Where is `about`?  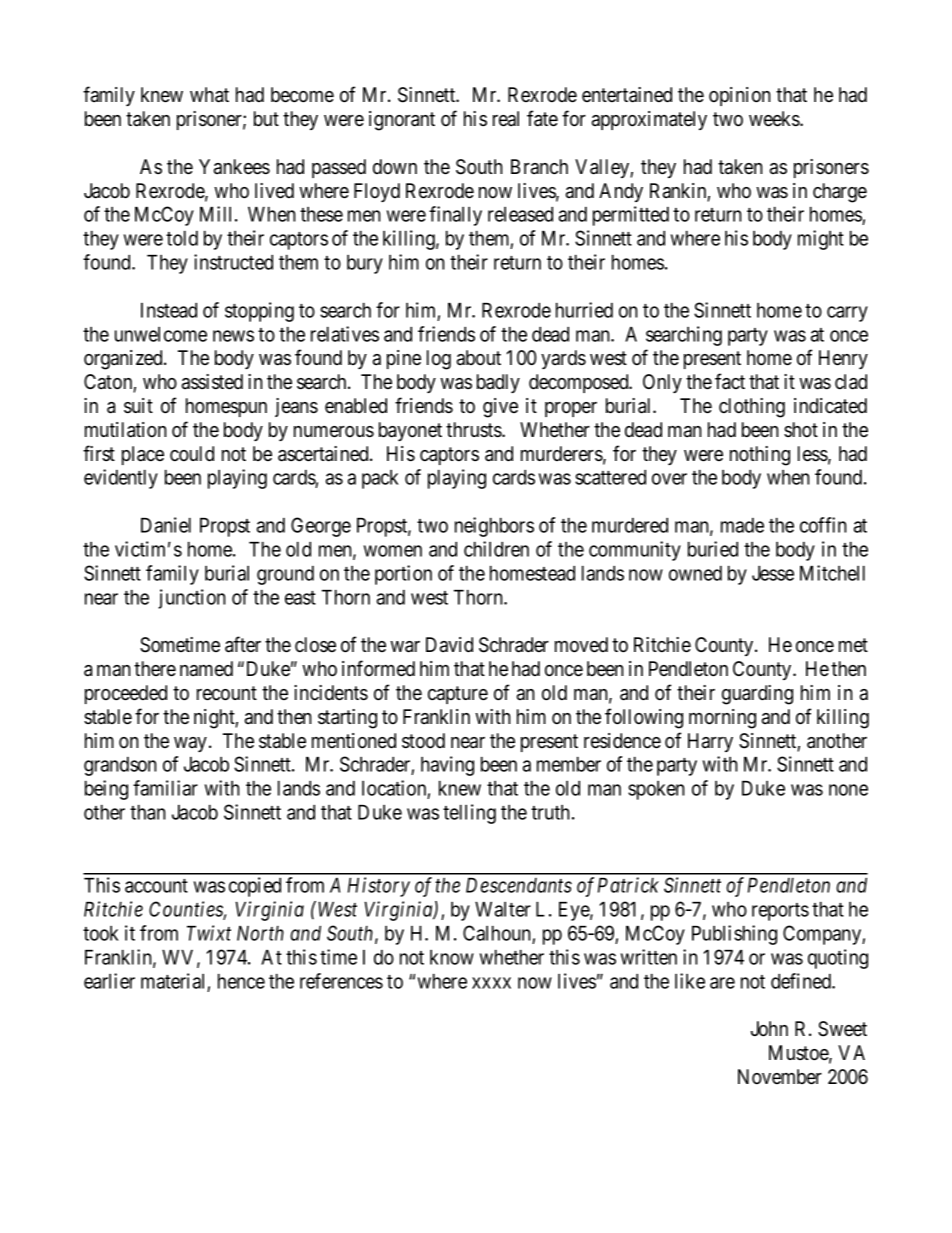 about is located at coordinates (479, 358).
